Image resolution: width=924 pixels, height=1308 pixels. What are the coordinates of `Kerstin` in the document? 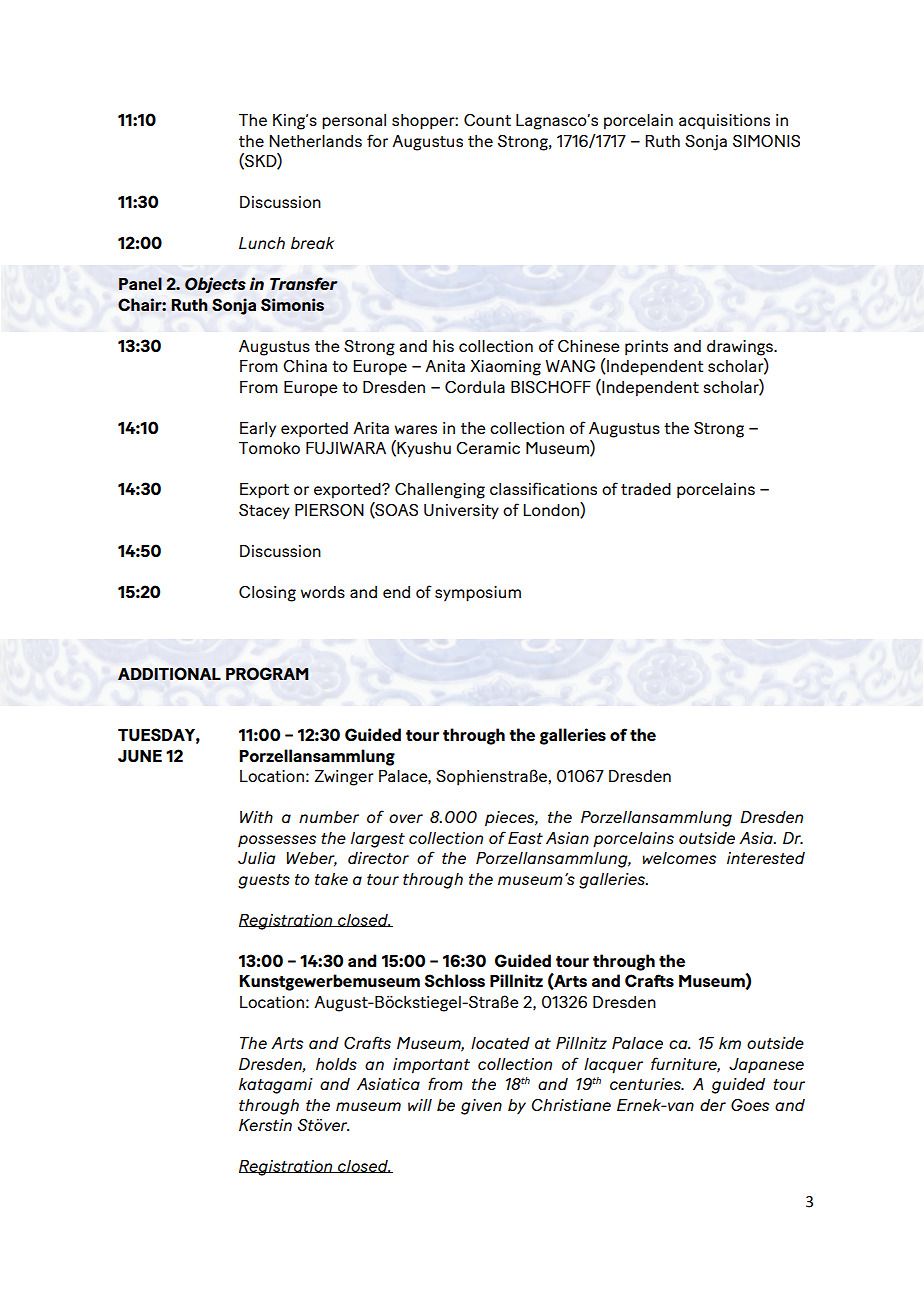 It's located at (265, 1125).
